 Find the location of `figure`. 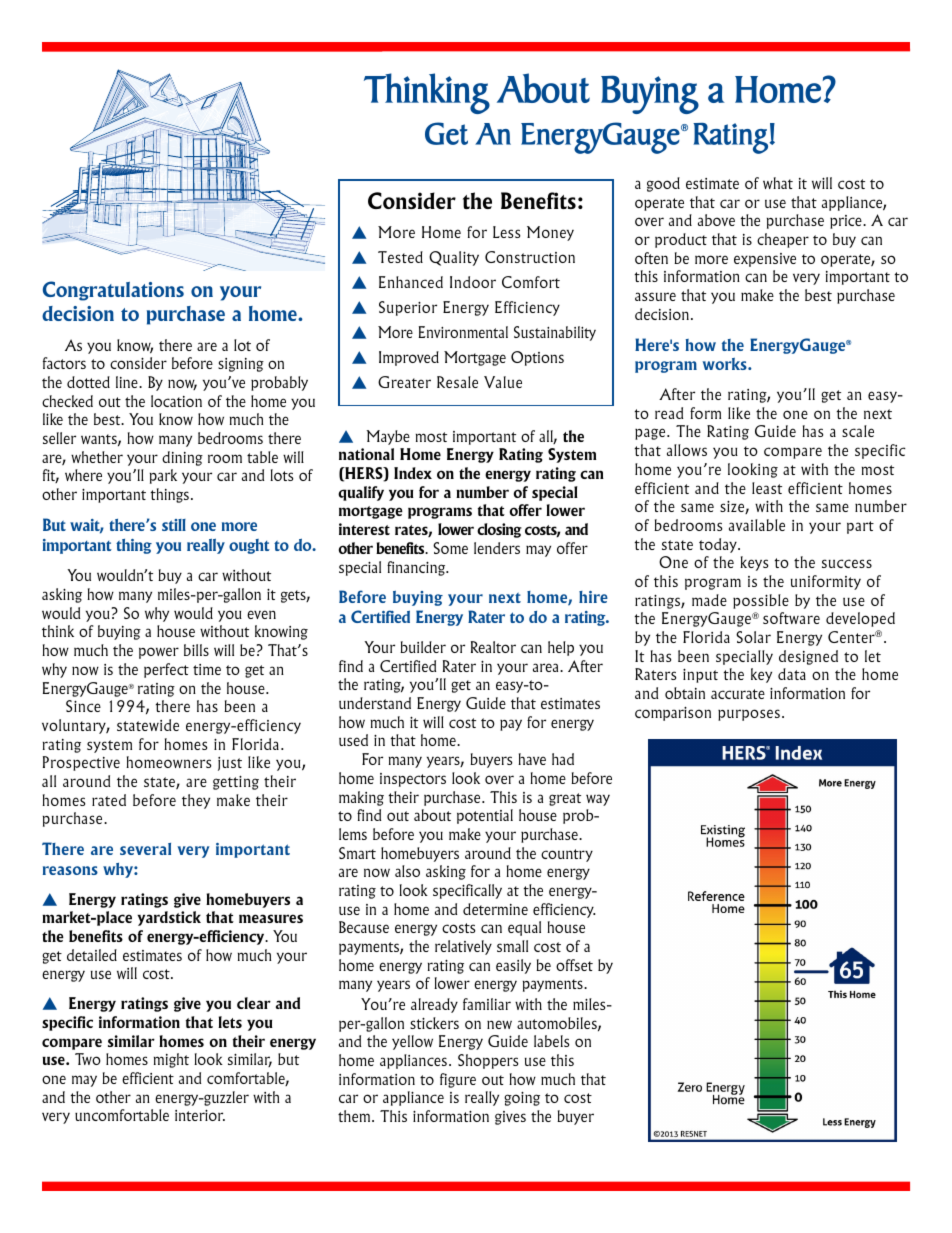

figure is located at coordinates (458, 1080).
